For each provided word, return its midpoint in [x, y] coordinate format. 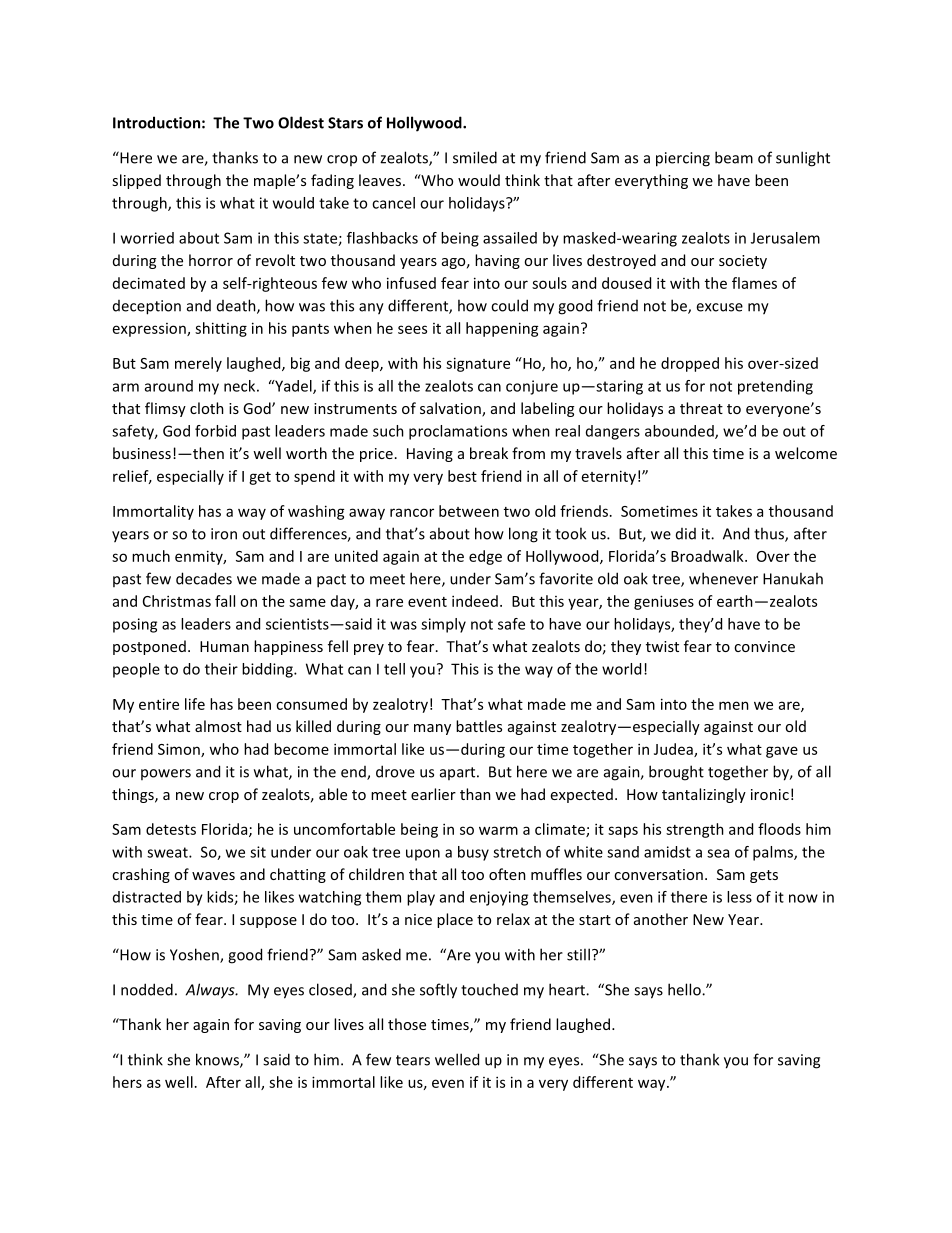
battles [479, 726]
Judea [674, 750]
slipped [136, 181]
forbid [215, 431]
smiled [475, 157]
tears [413, 1060]
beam [734, 157]
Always [211, 991]
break [489, 453]
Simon [180, 750]
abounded [680, 432]
